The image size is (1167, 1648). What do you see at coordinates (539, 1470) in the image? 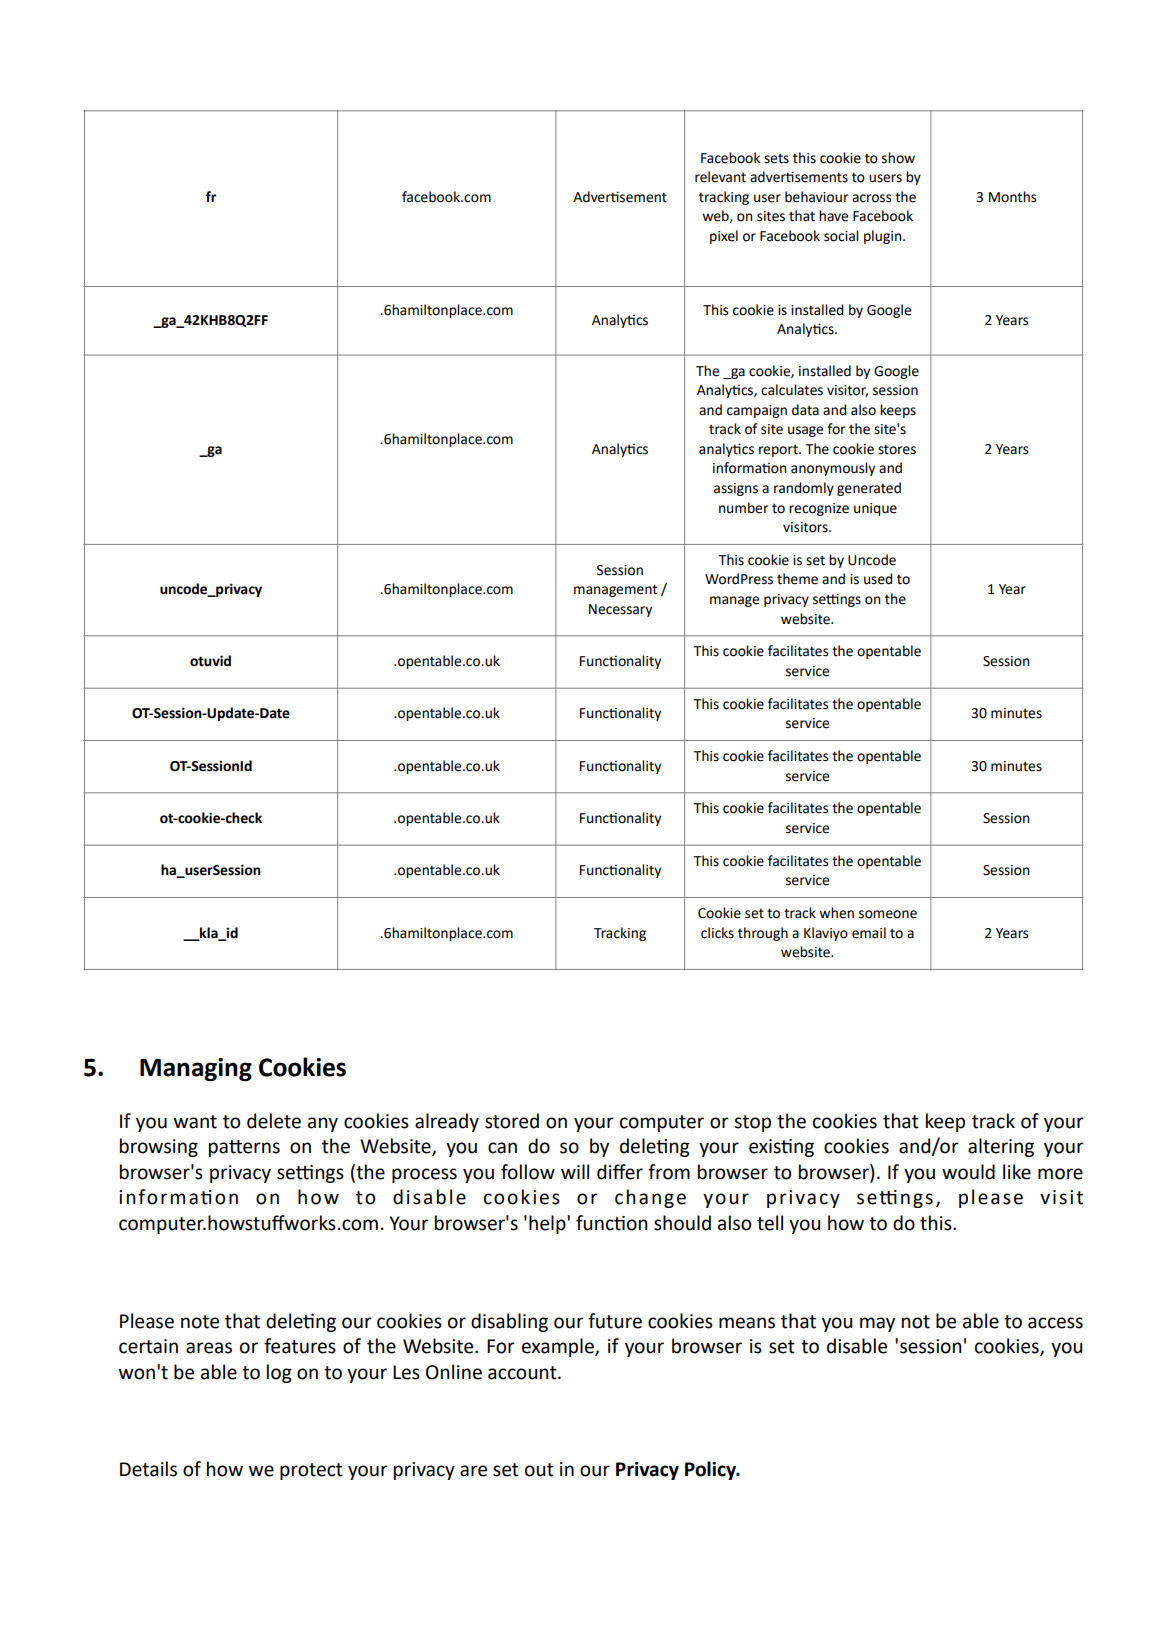
I see `out` at bounding box center [539, 1470].
